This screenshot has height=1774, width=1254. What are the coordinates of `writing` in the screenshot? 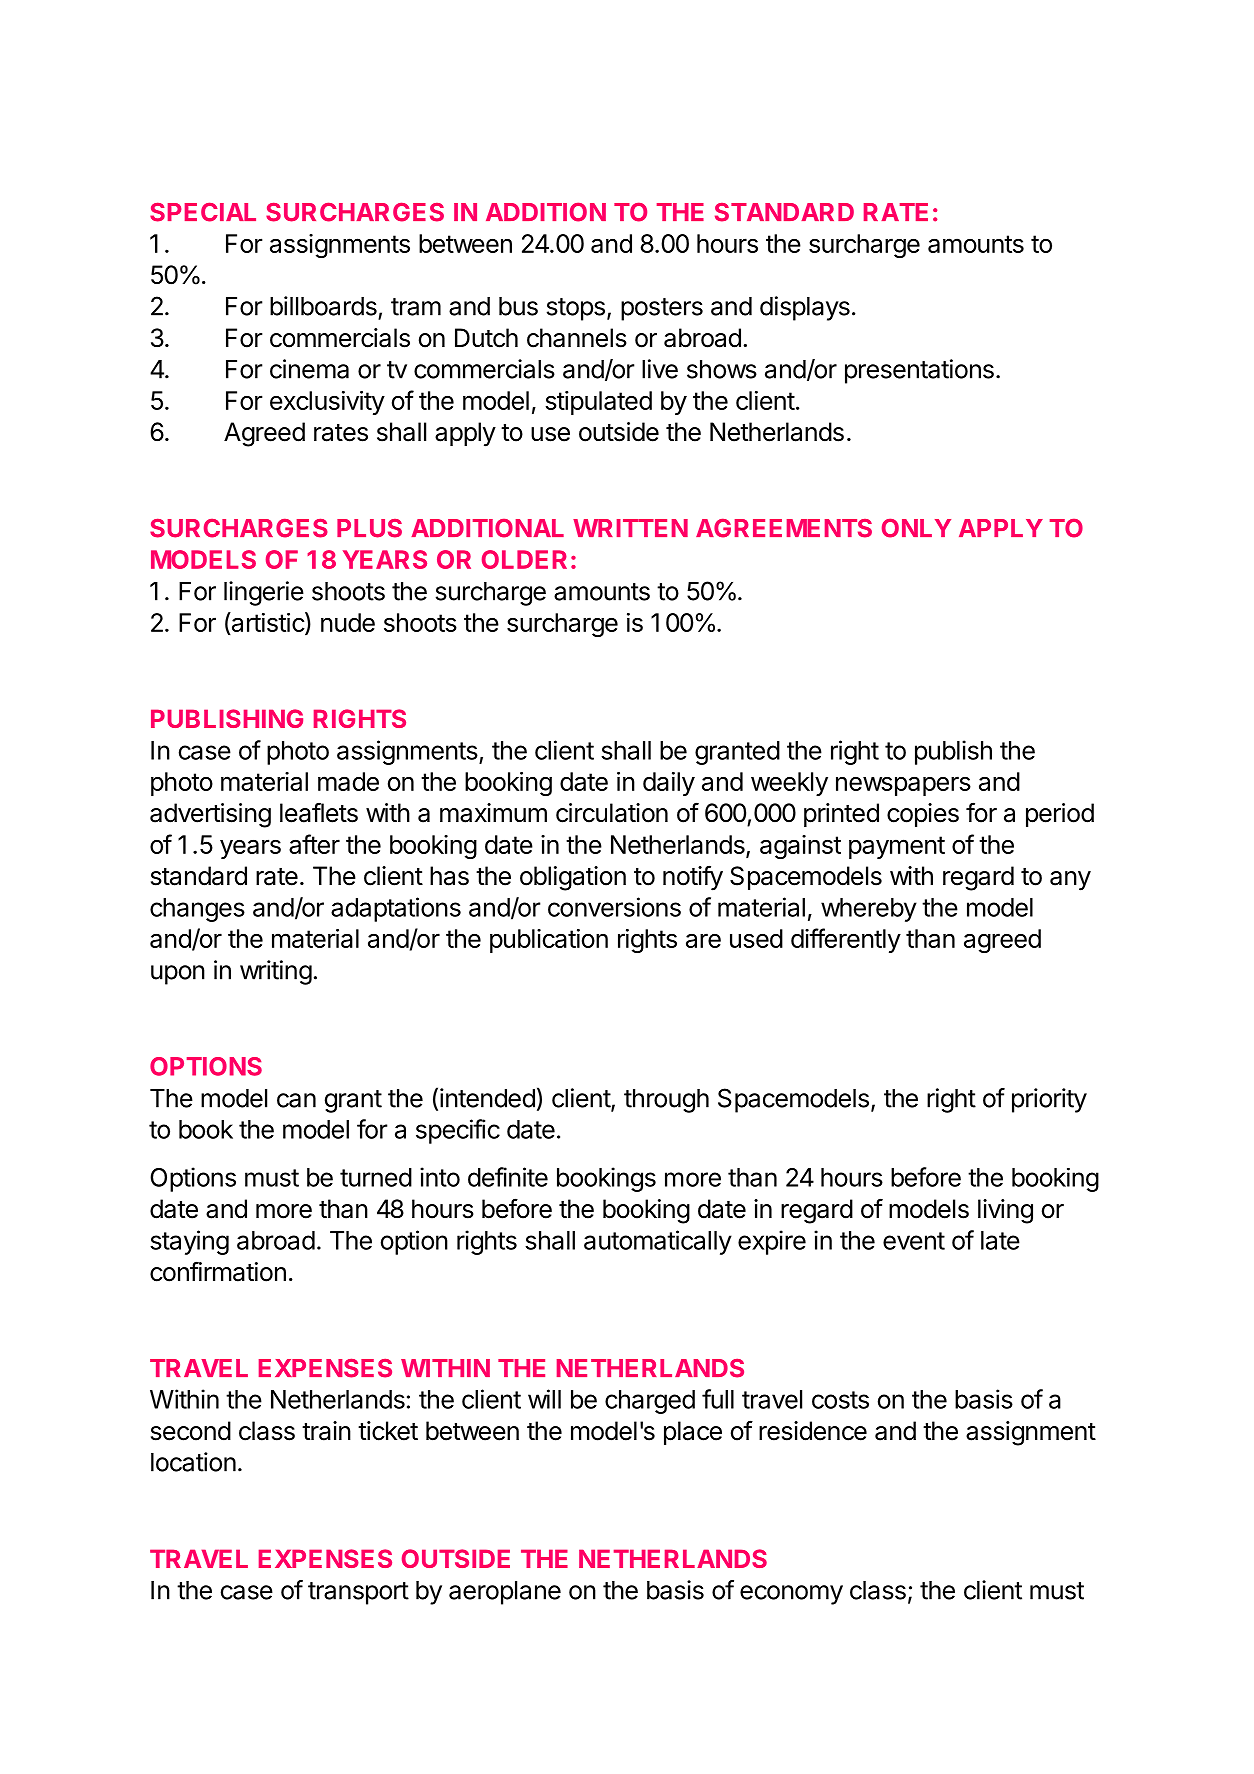 It's located at (276, 972).
